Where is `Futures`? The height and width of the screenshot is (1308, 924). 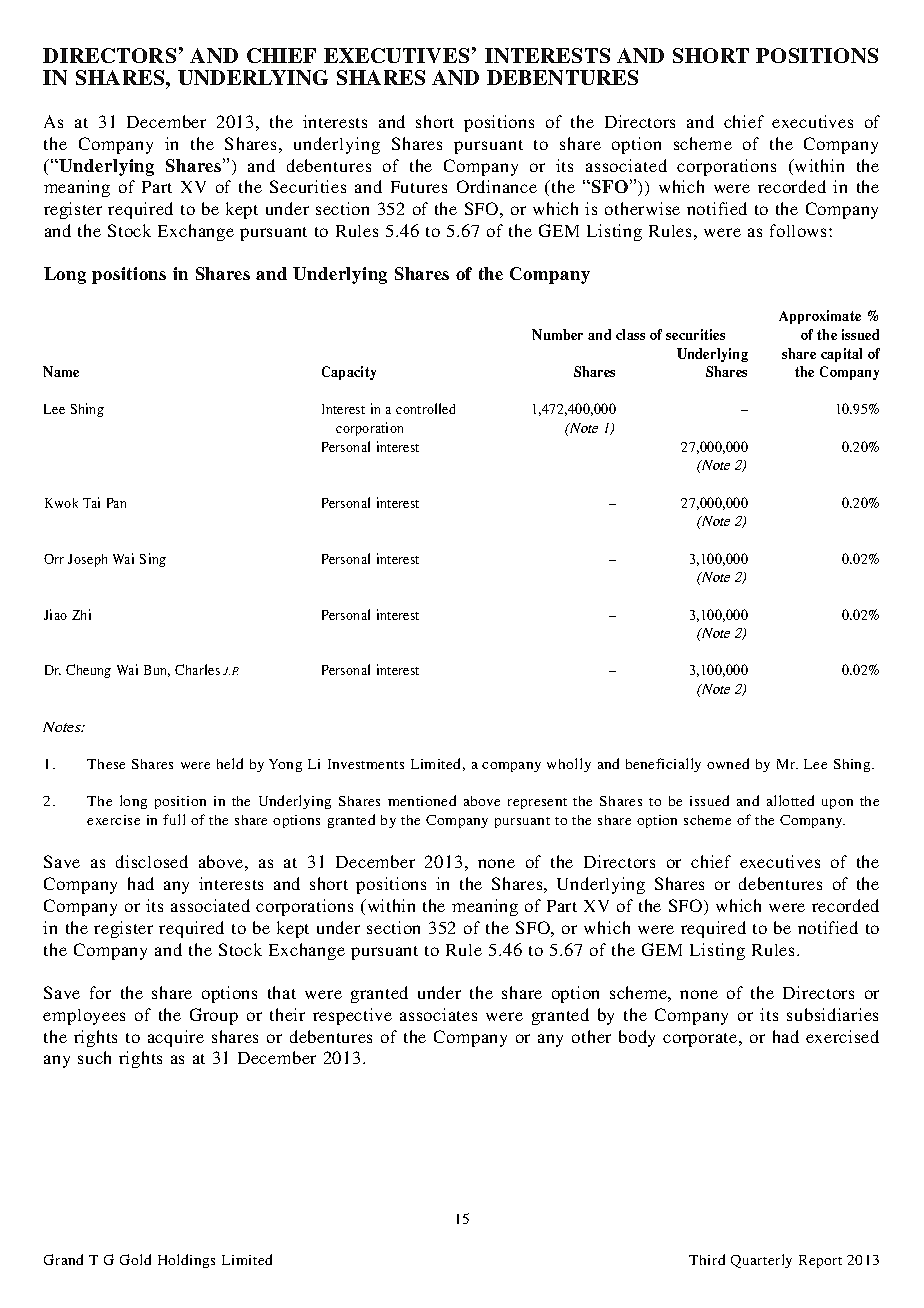 Futures is located at coordinates (419, 187).
